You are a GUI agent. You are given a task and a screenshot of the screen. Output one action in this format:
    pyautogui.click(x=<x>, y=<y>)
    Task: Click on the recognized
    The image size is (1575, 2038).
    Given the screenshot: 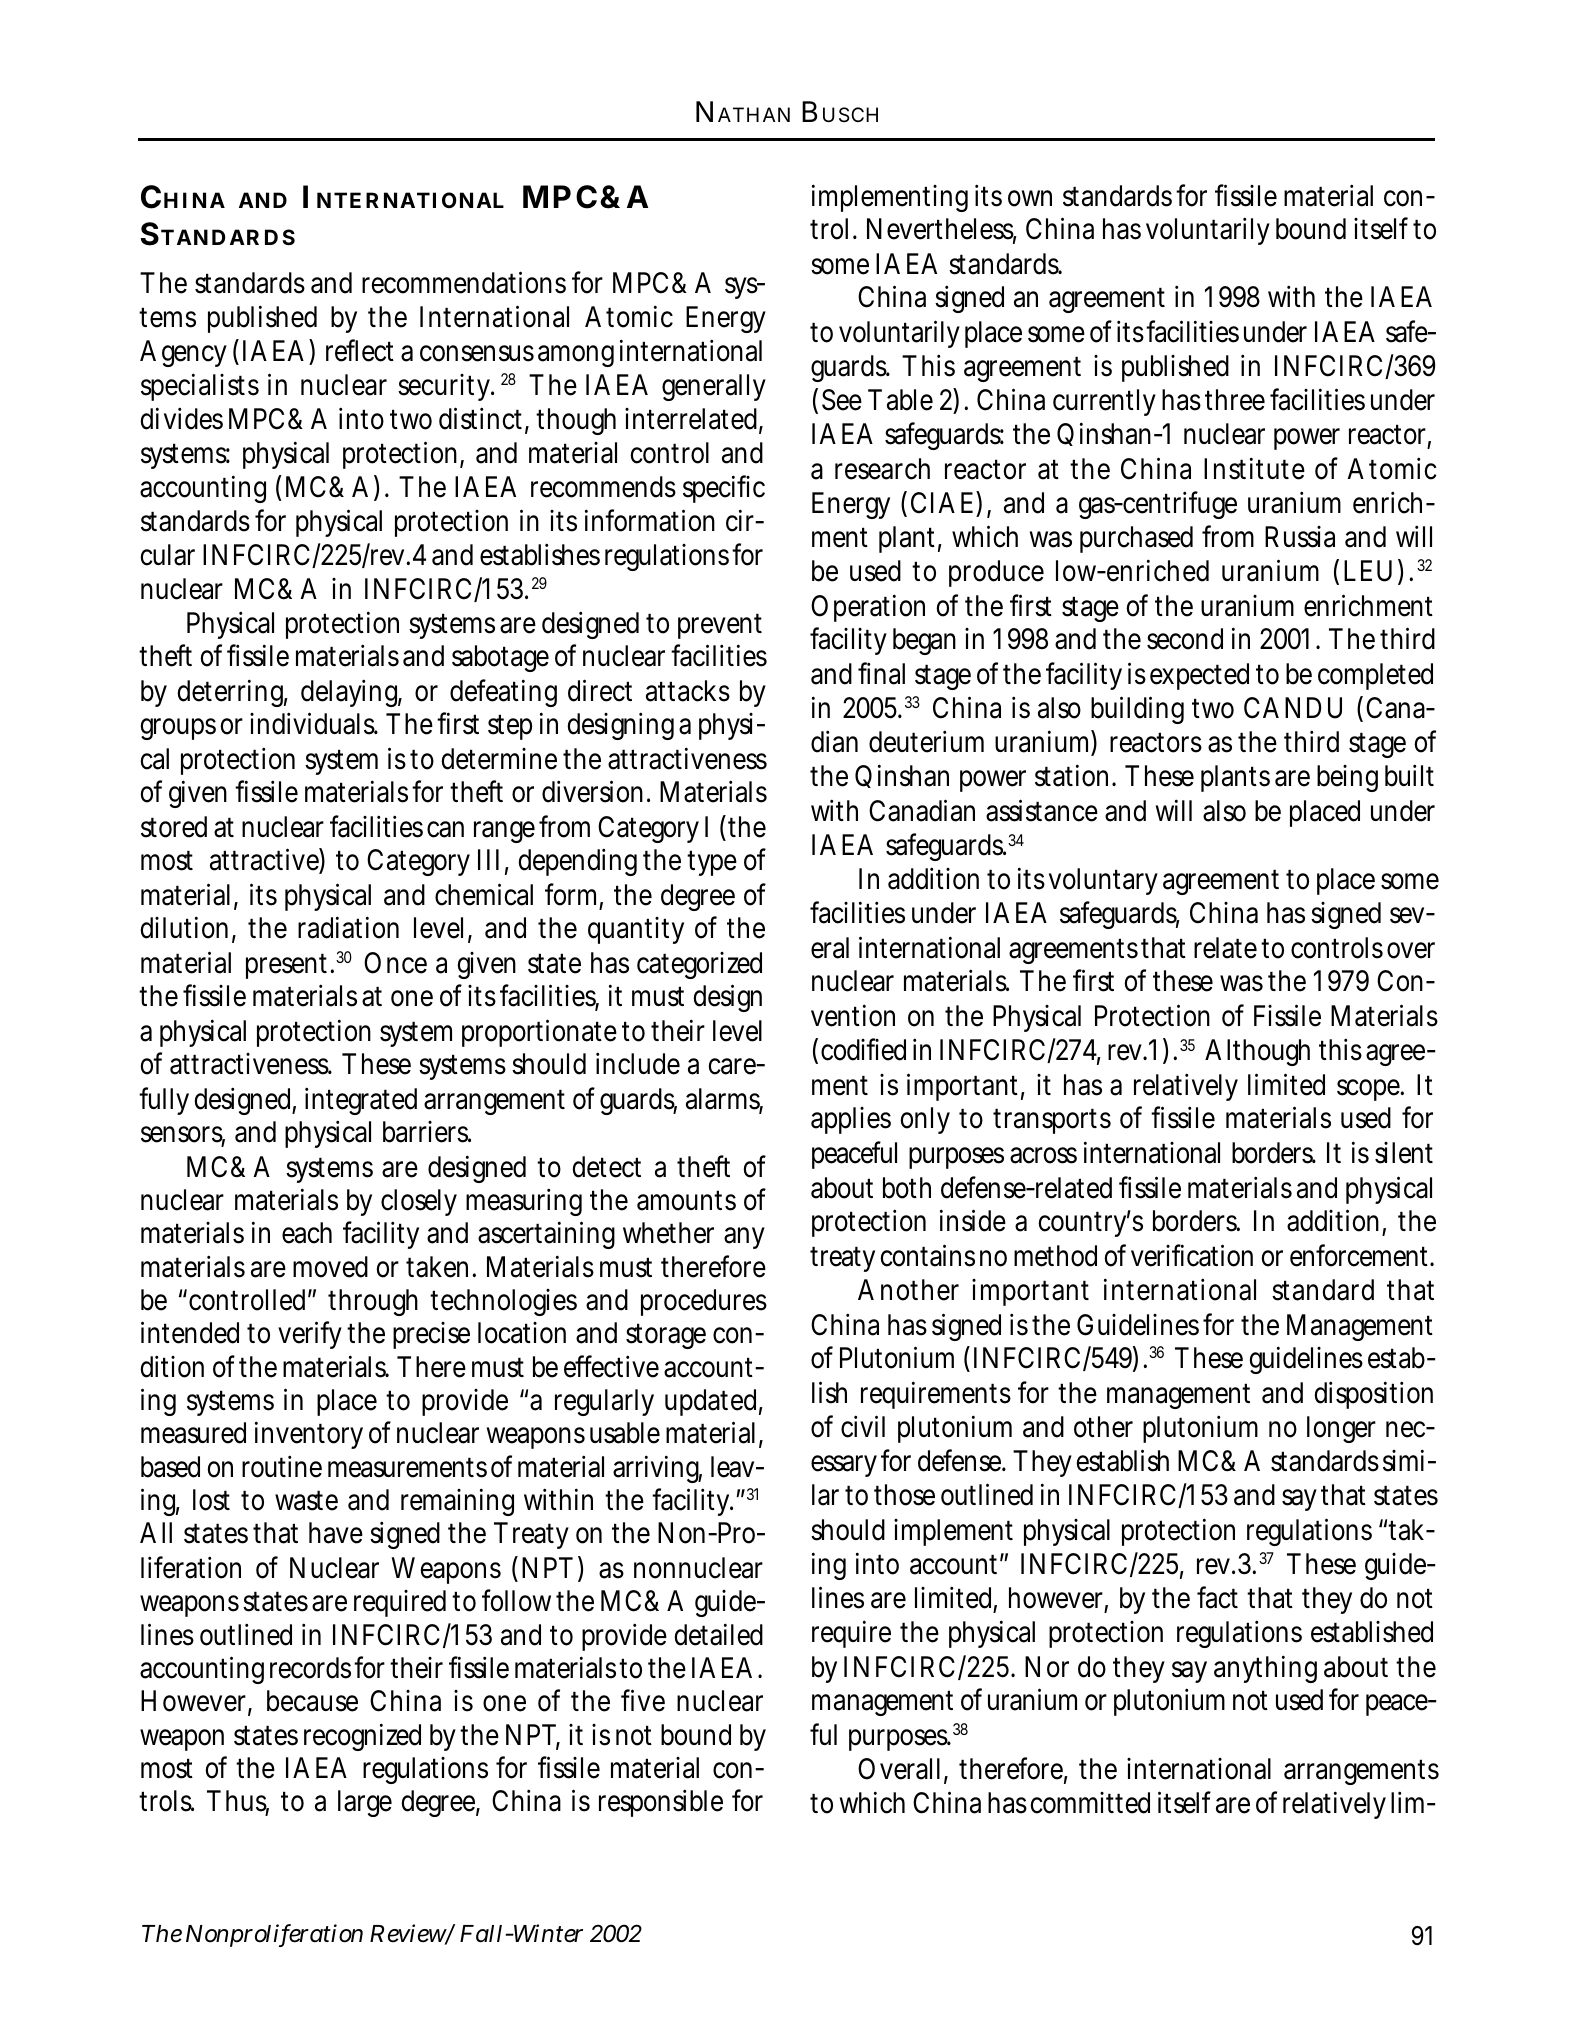 What is the action you would take?
    pyautogui.click(x=362, y=1737)
